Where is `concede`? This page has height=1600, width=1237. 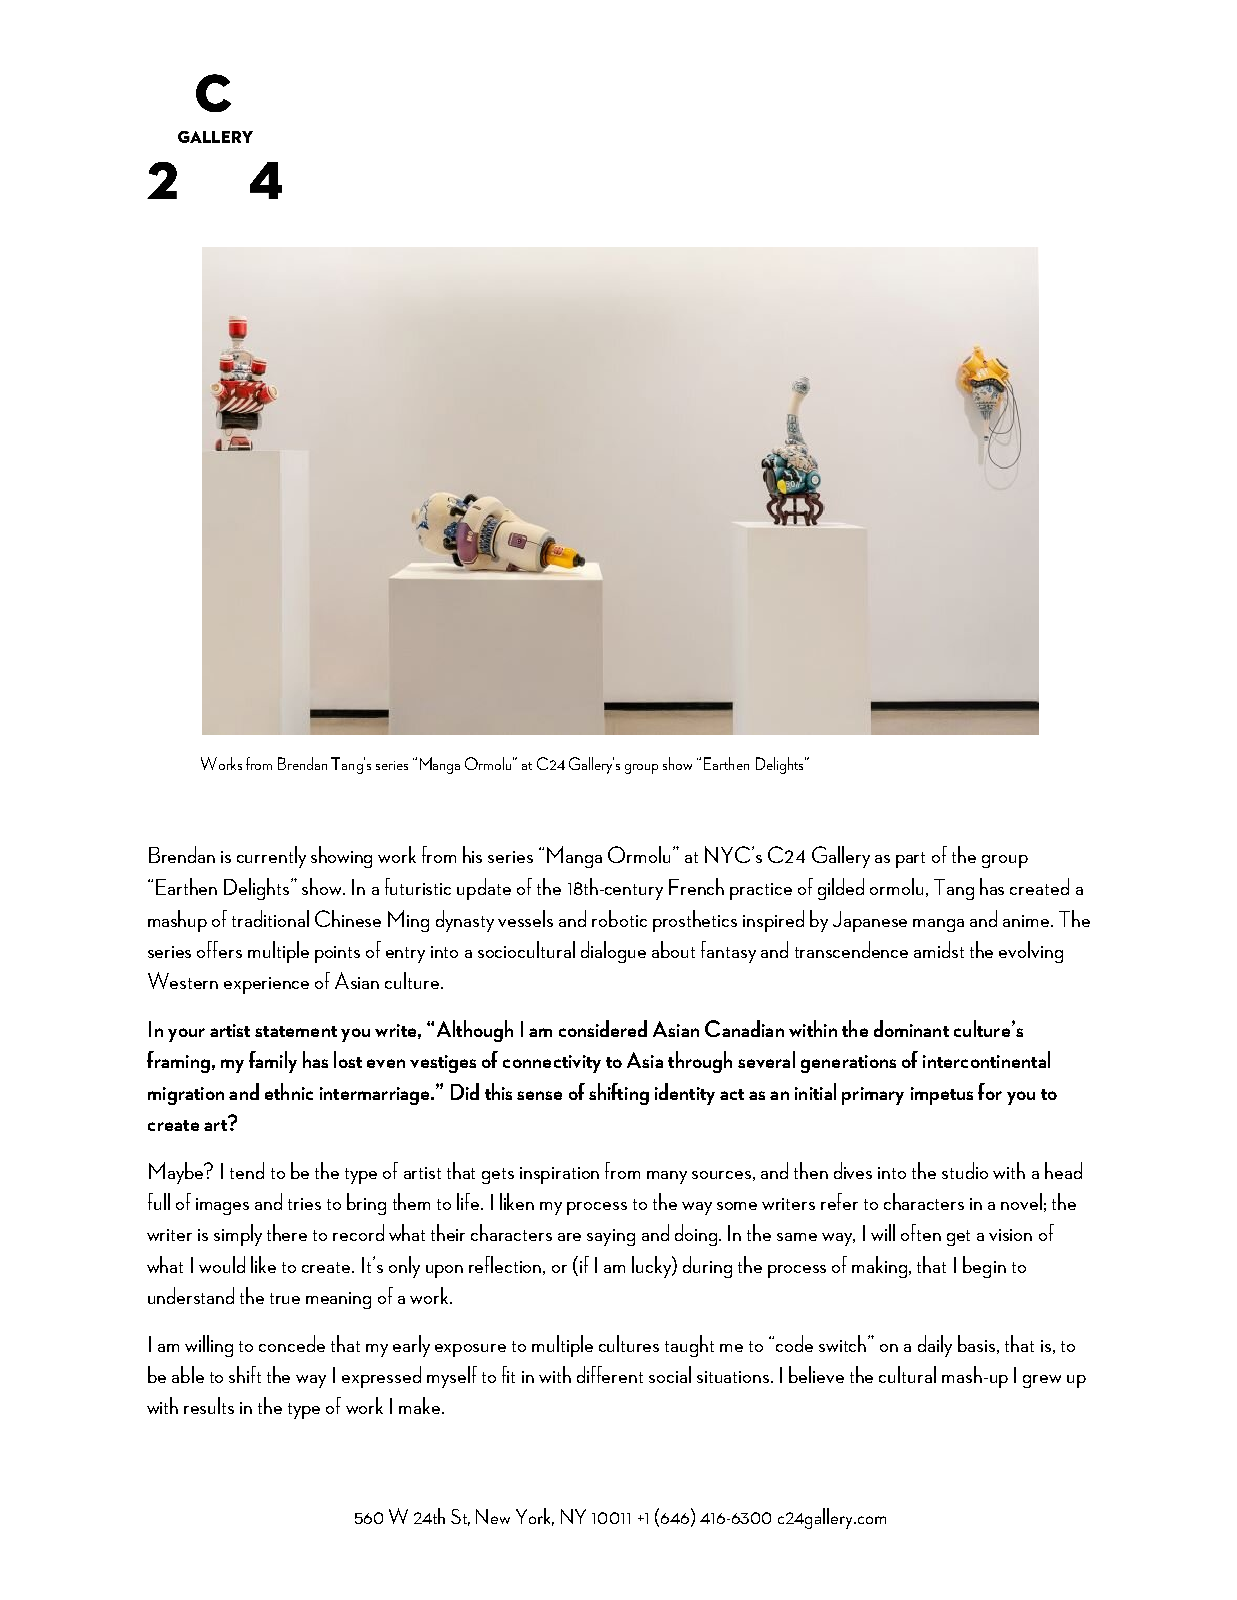
concede is located at coordinates (292, 1343).
